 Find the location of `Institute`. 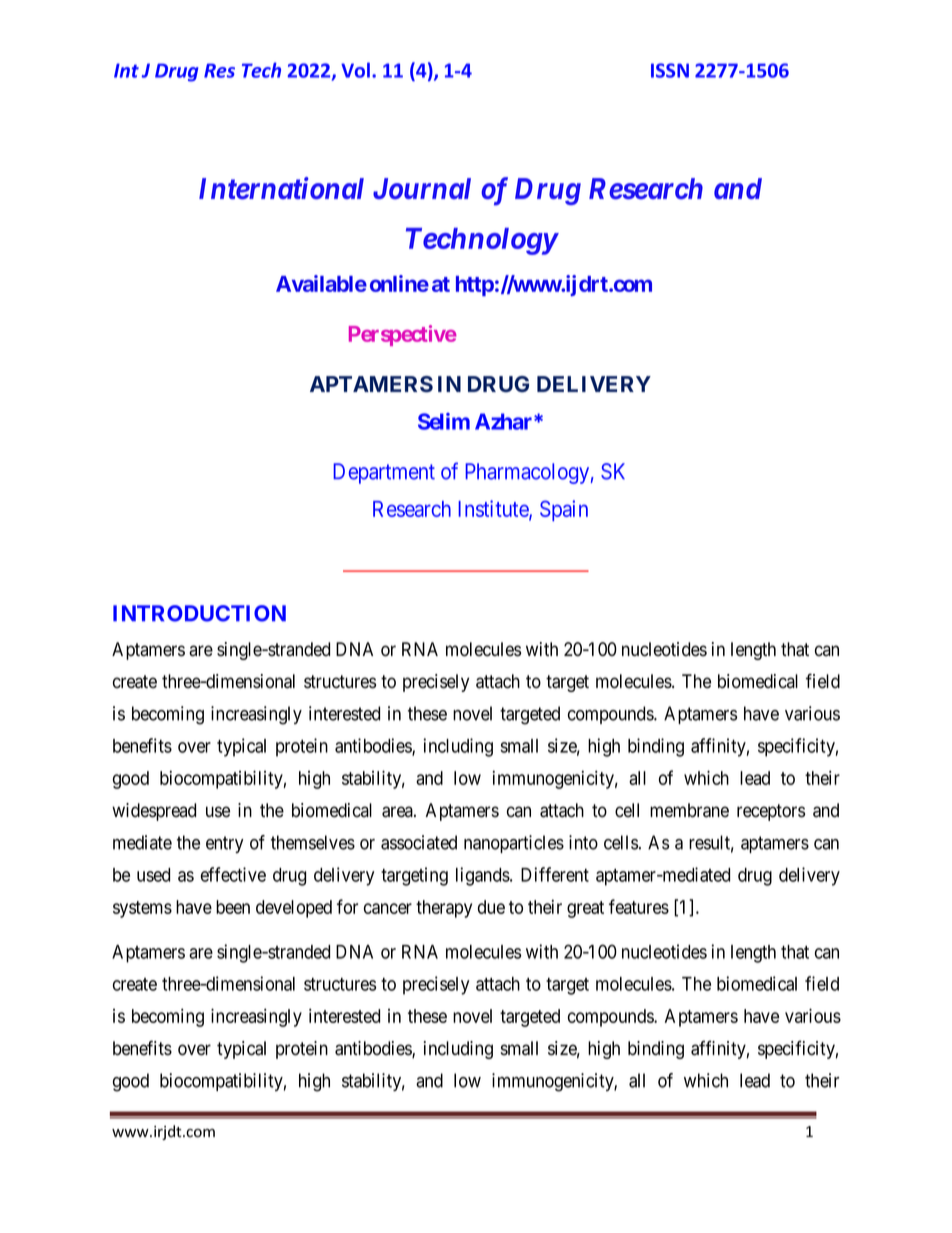

Institute is located at coordinates (494, 509).
